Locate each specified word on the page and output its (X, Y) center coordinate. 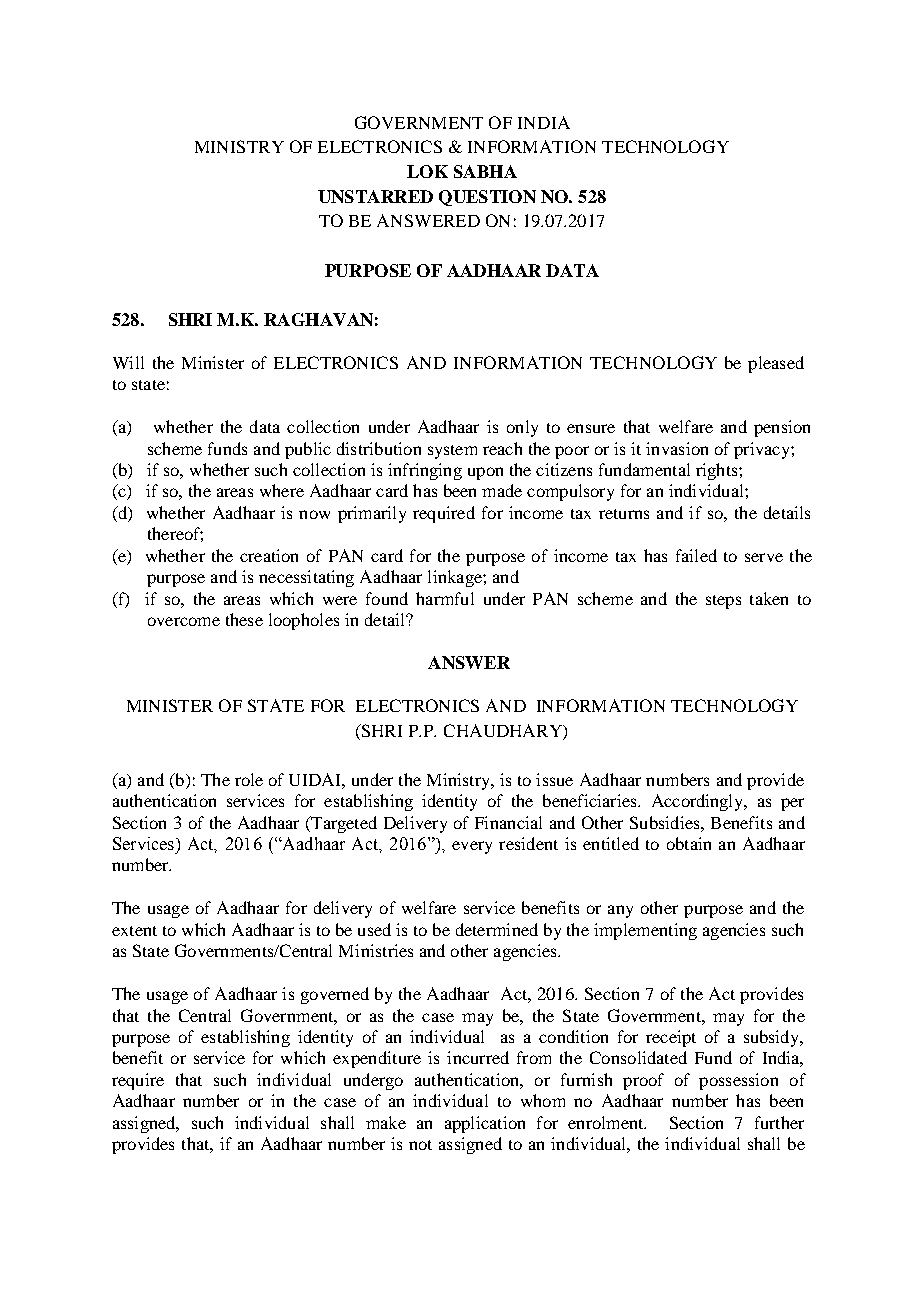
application (485, 1124)
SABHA (485, 171)
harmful (445, 598)
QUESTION (487, 198)
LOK (427, 171)
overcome (184, 621)
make (386, 1122)
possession (738, 1081)
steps (723, 602)
